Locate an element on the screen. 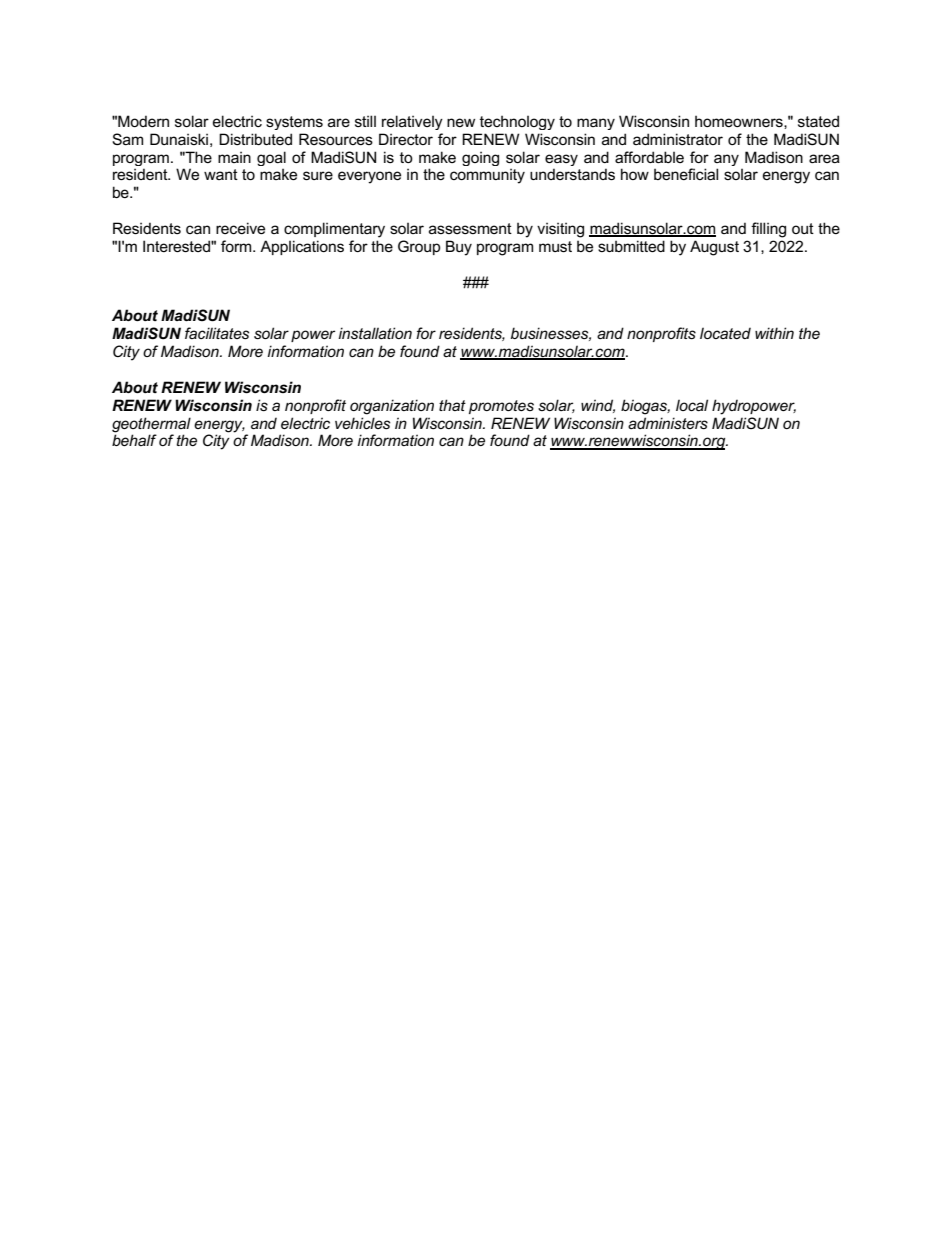 This screenshot has width=952, height=1233. Distributed is located at coordinates (255, 139).
